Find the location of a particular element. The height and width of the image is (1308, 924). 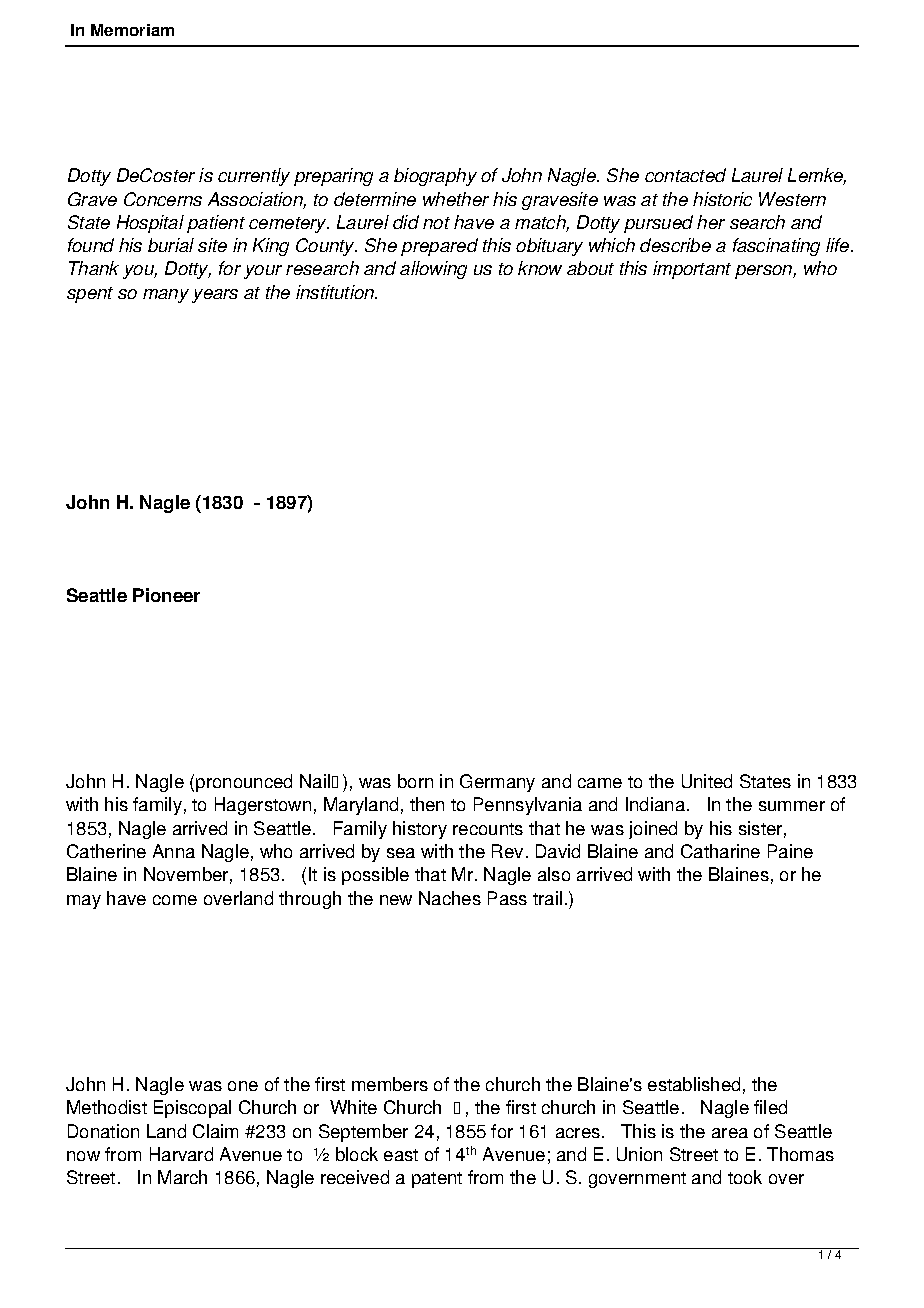

contacted is located at coordinates (685, 175).
